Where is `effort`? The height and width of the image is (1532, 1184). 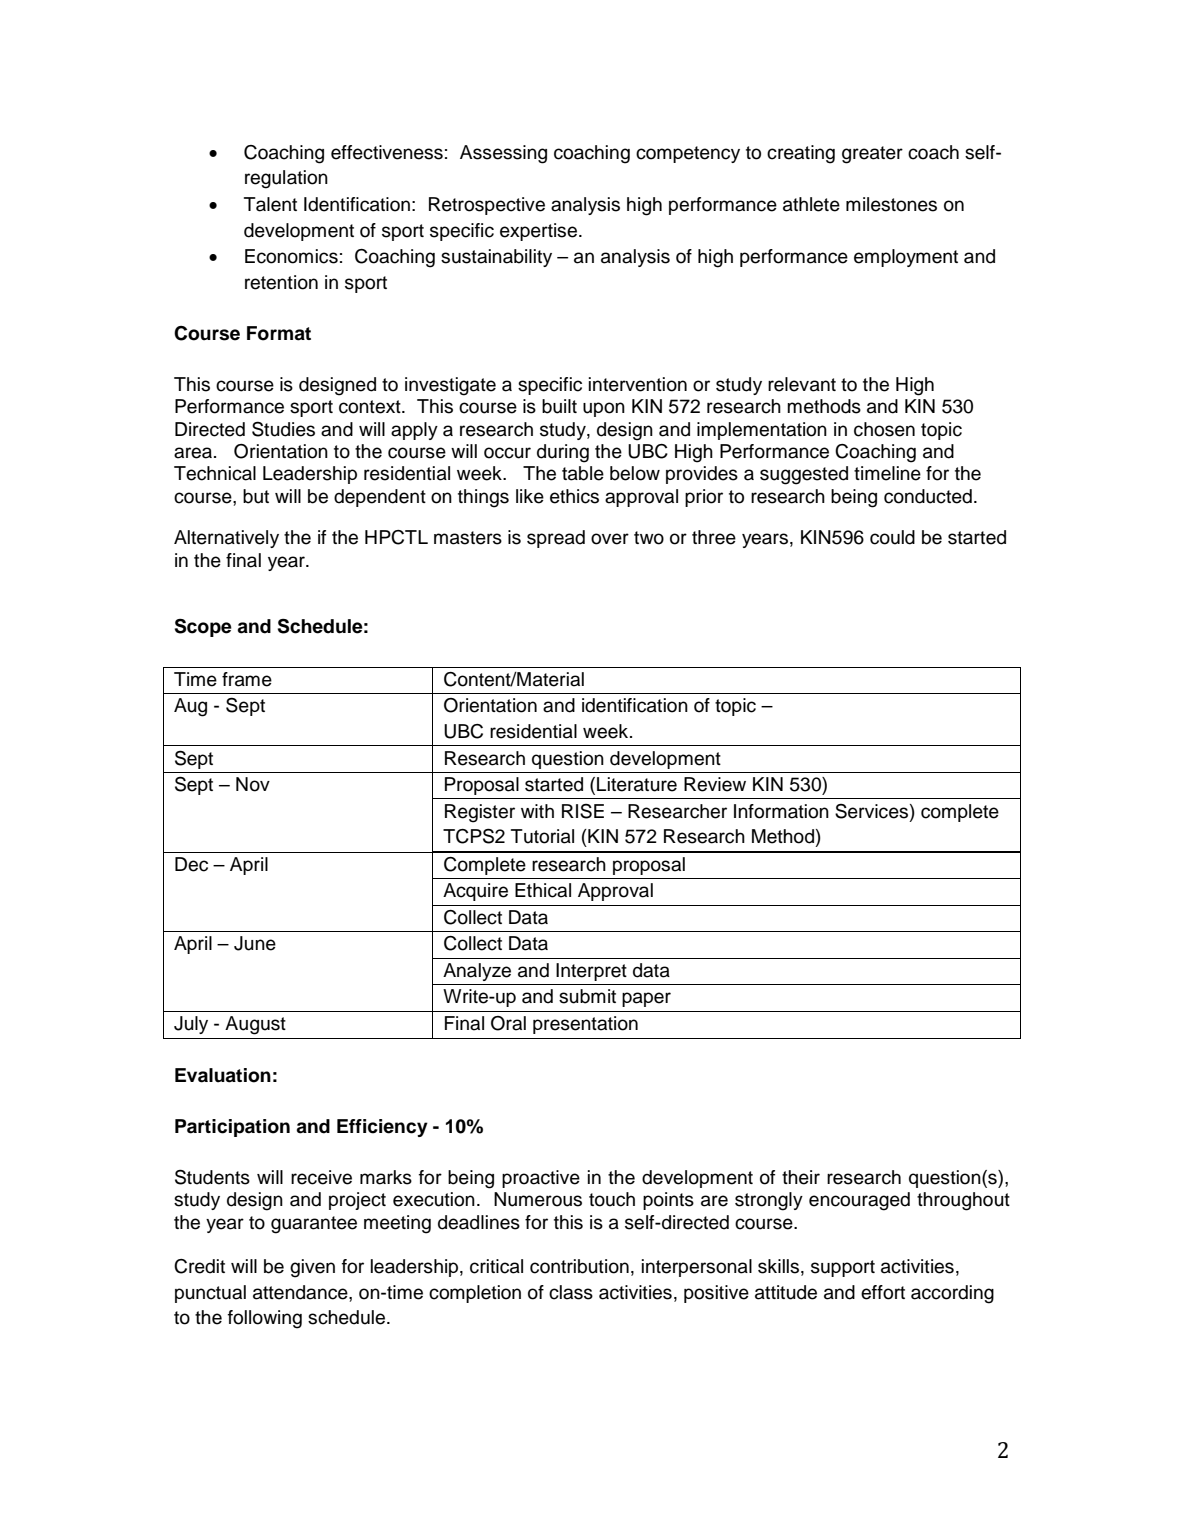 effort is located at coordinates (883, 1292).
